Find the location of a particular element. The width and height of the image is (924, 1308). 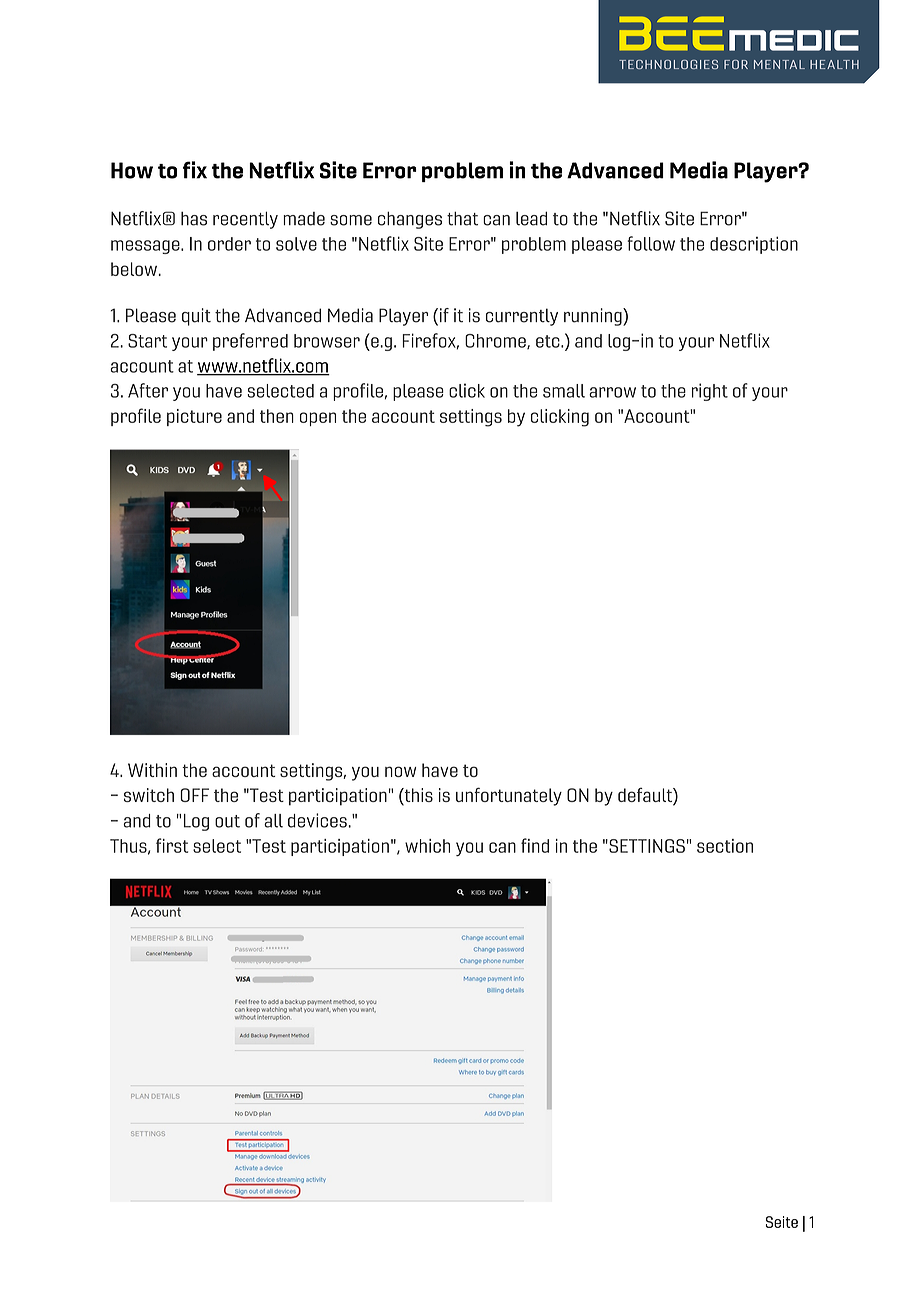

first is located at coordinates (172, 845).
